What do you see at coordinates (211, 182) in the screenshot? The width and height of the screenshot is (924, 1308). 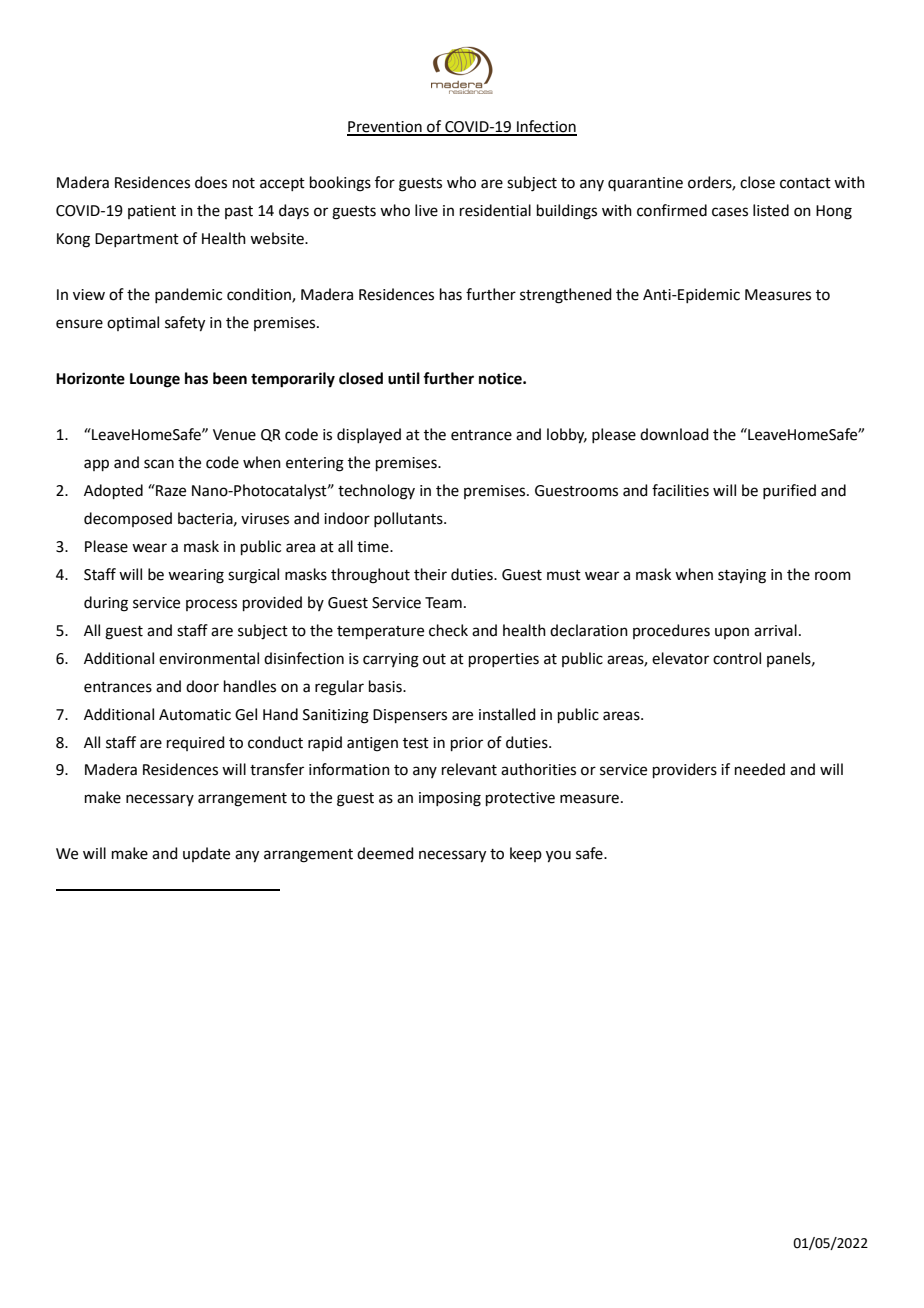 I see `does` at bounding box center [211, 182].
